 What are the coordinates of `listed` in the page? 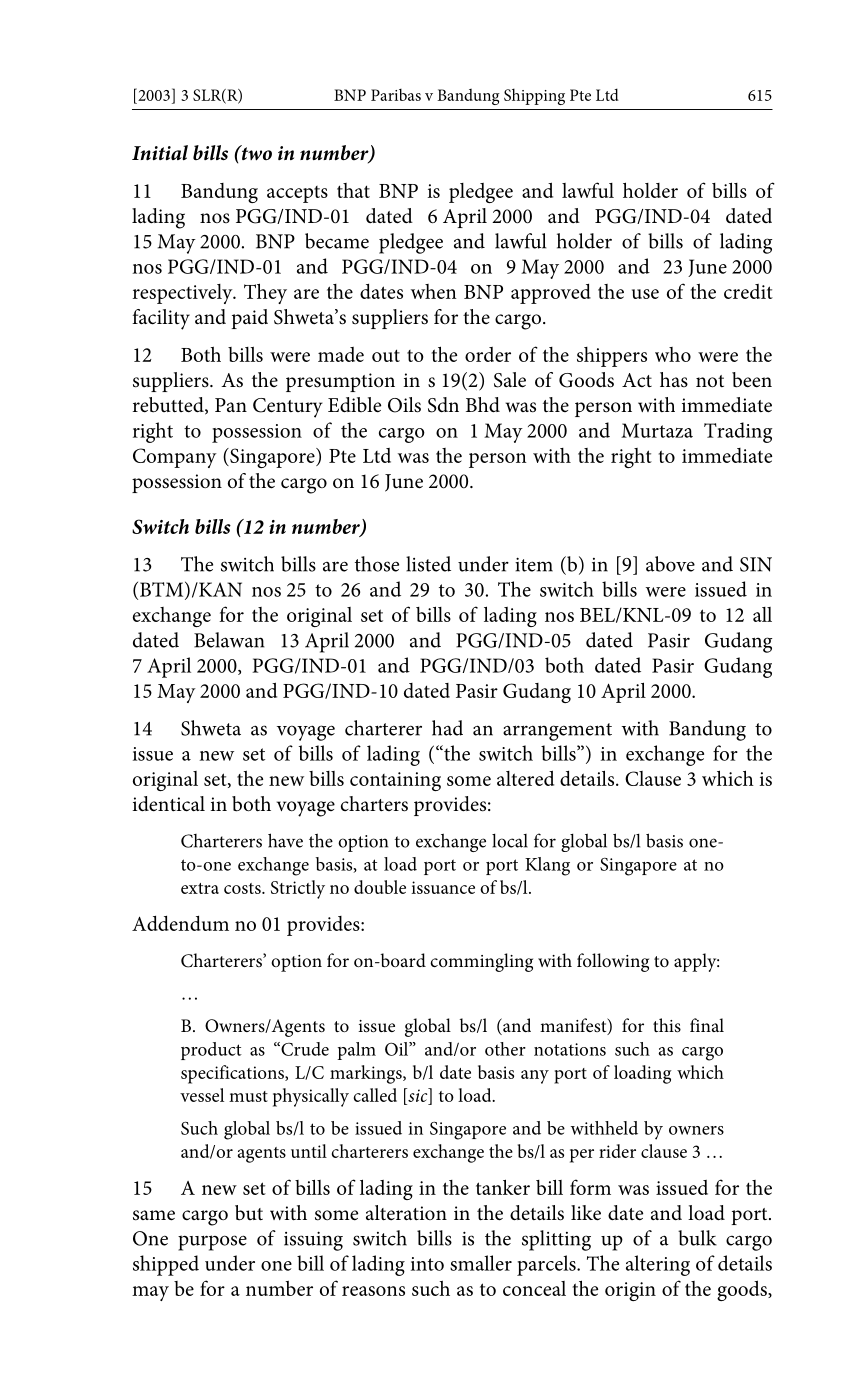 It's located at (428, 564).
